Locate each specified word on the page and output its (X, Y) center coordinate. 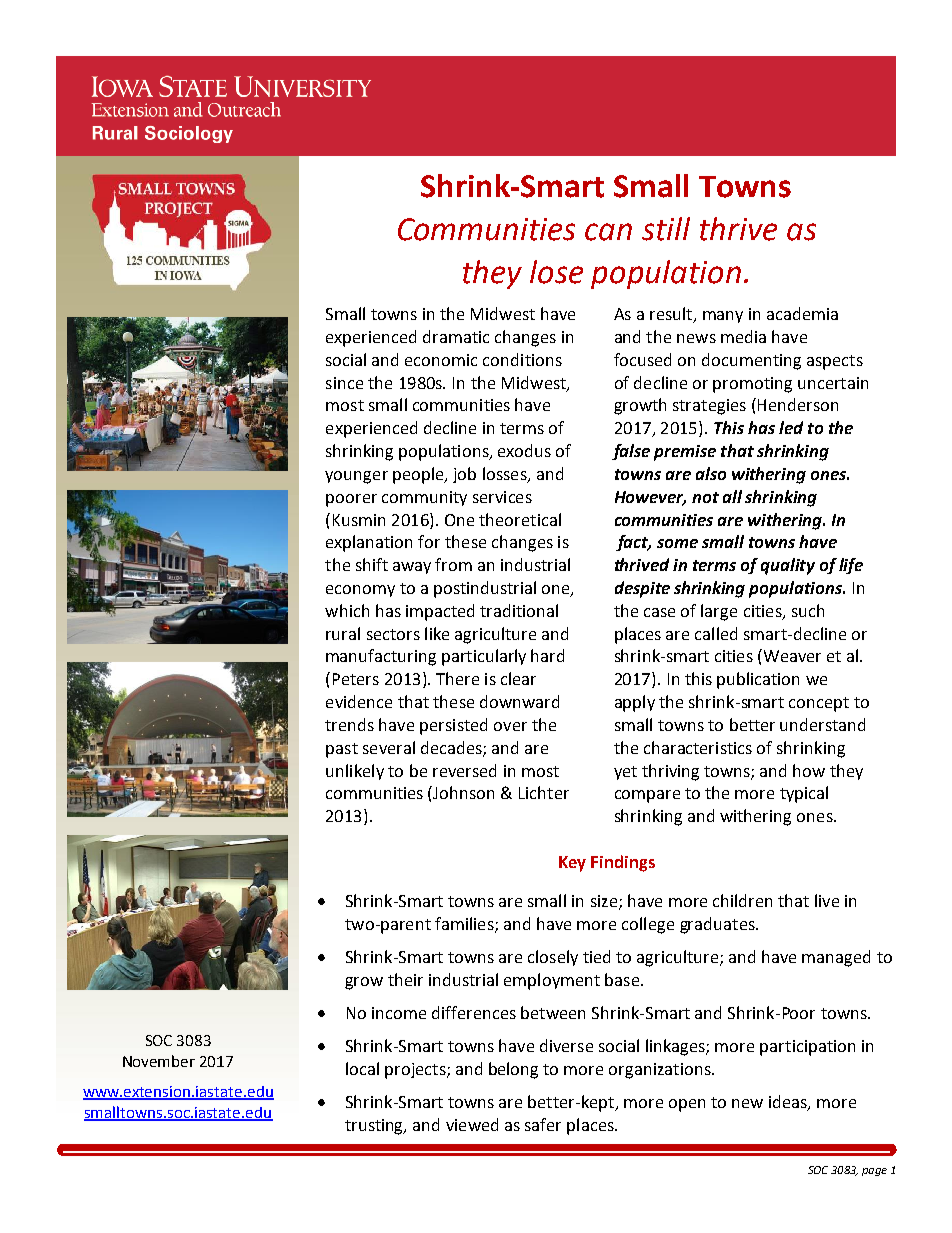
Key (572, 864)
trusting (375, 1127)
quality (788, 566)
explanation (369, 543)
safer (543, 1124)
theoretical (520, 519)
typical (804, 794)
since (344, 383)
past (342, 750)
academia (802, 313)
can (608, 232)
